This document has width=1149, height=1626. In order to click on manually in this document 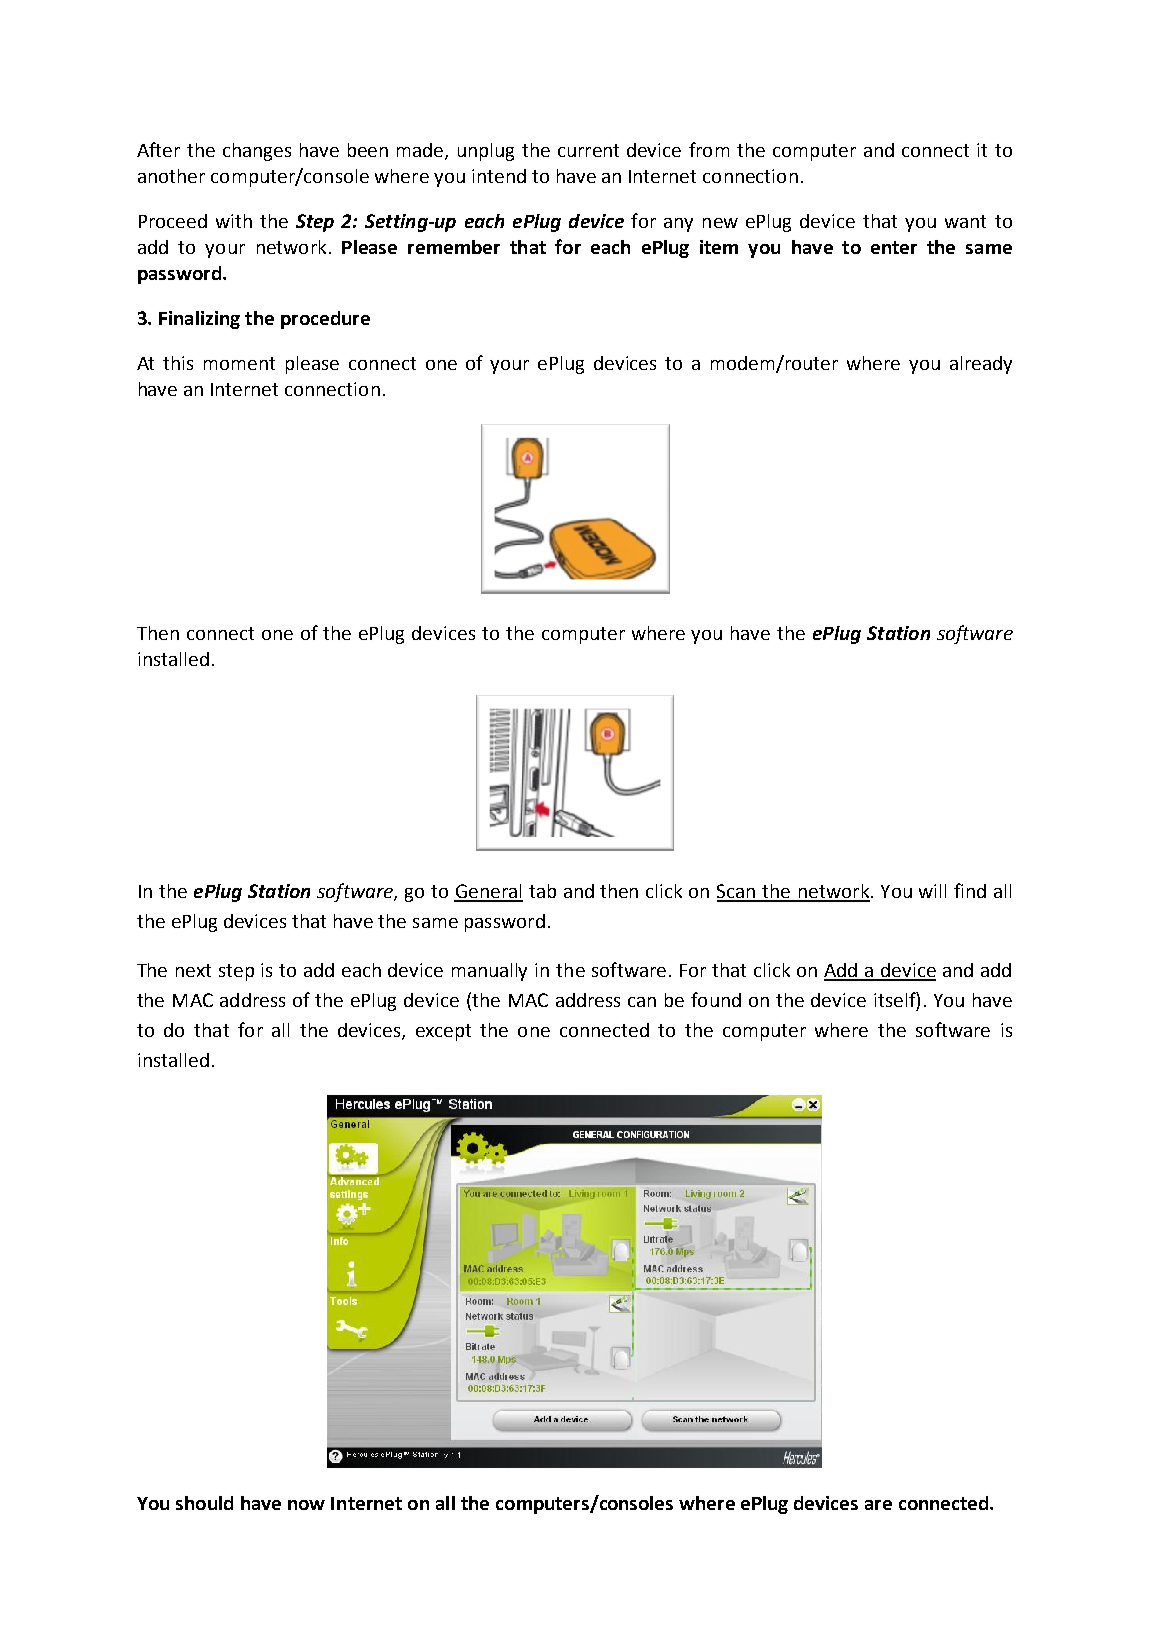, I will do `click(489, 972)`.
